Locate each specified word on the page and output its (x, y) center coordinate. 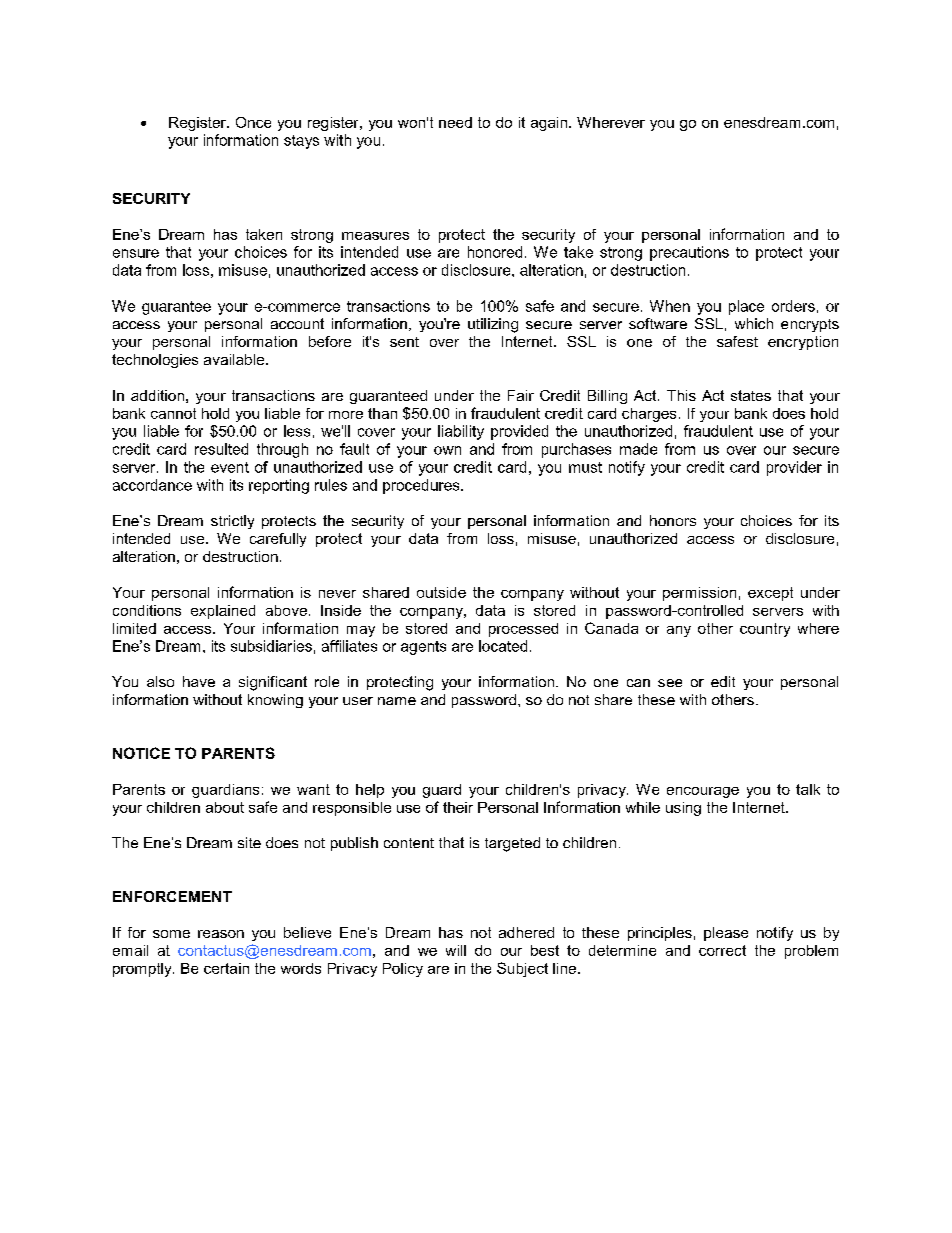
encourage (703, 792)
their (458, 807)
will (456, 950)
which (754, 323)
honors (673, 520)
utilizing (493, 325)
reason (221, 934)
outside (441, 592)
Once (253, 122)
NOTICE (141, 753)
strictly (232, 522)
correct (722, 950)
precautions (689, 253)
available (235, 359)
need (455, 122)
